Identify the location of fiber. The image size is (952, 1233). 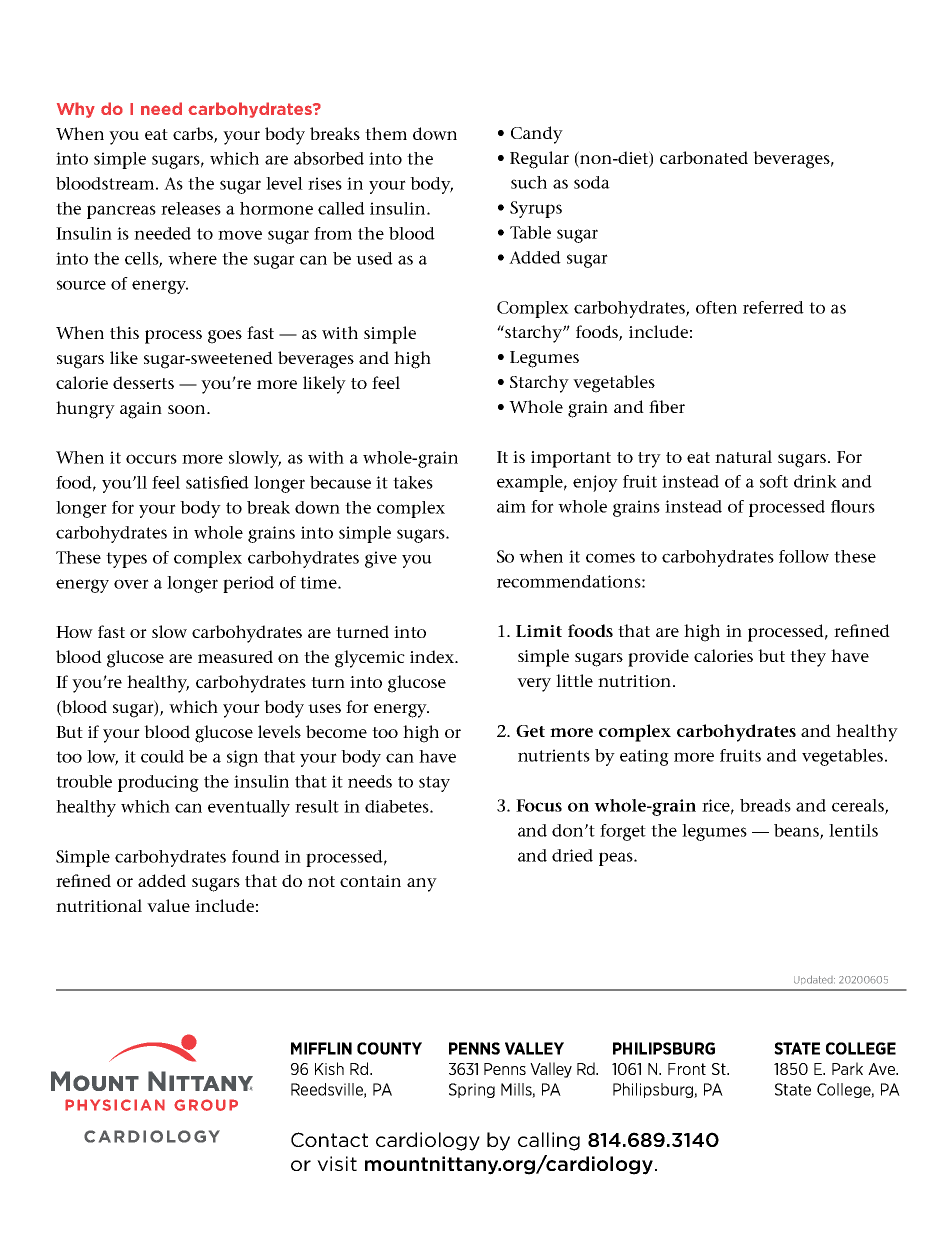
(667, 406).
